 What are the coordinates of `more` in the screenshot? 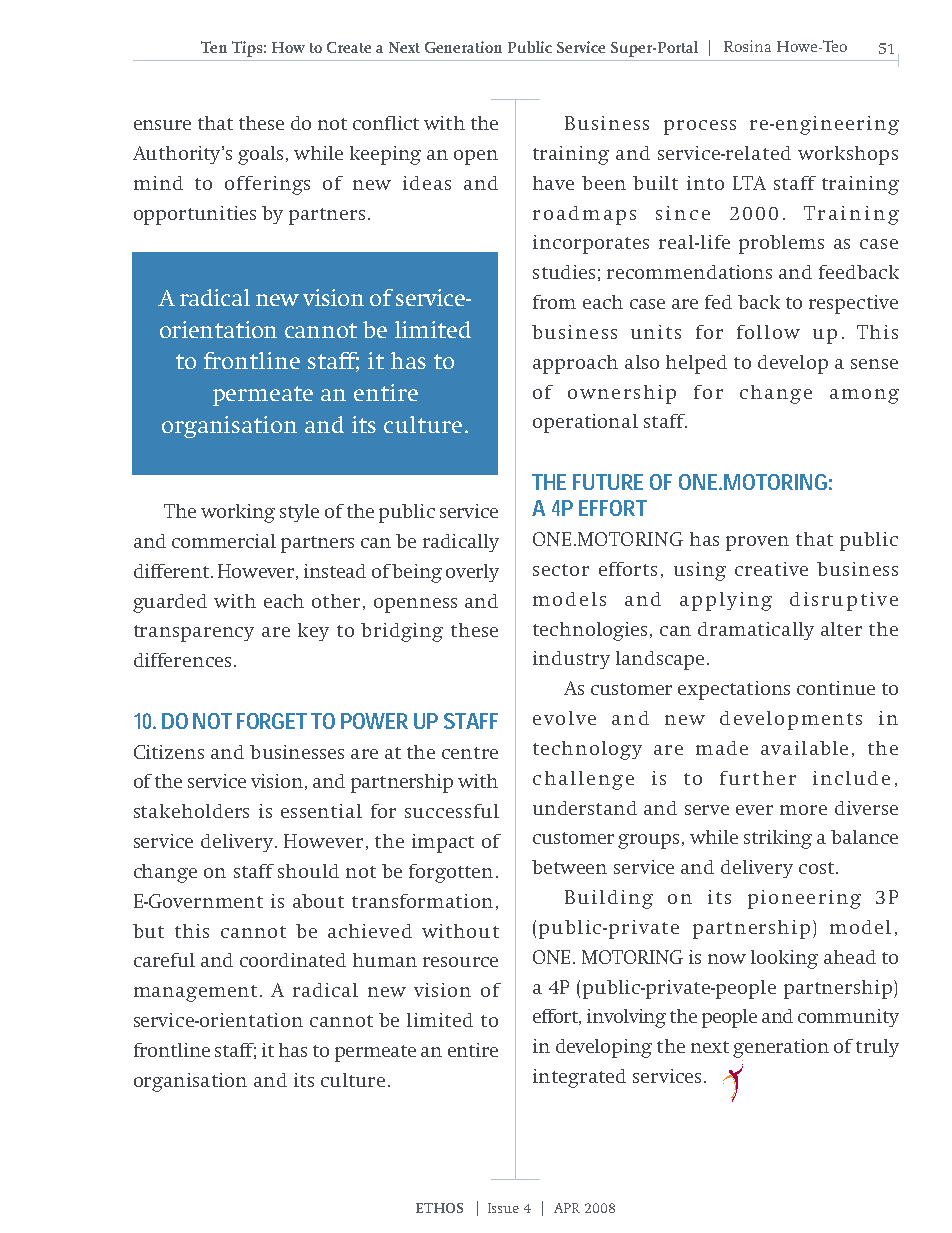 It's located at (803, 810).
